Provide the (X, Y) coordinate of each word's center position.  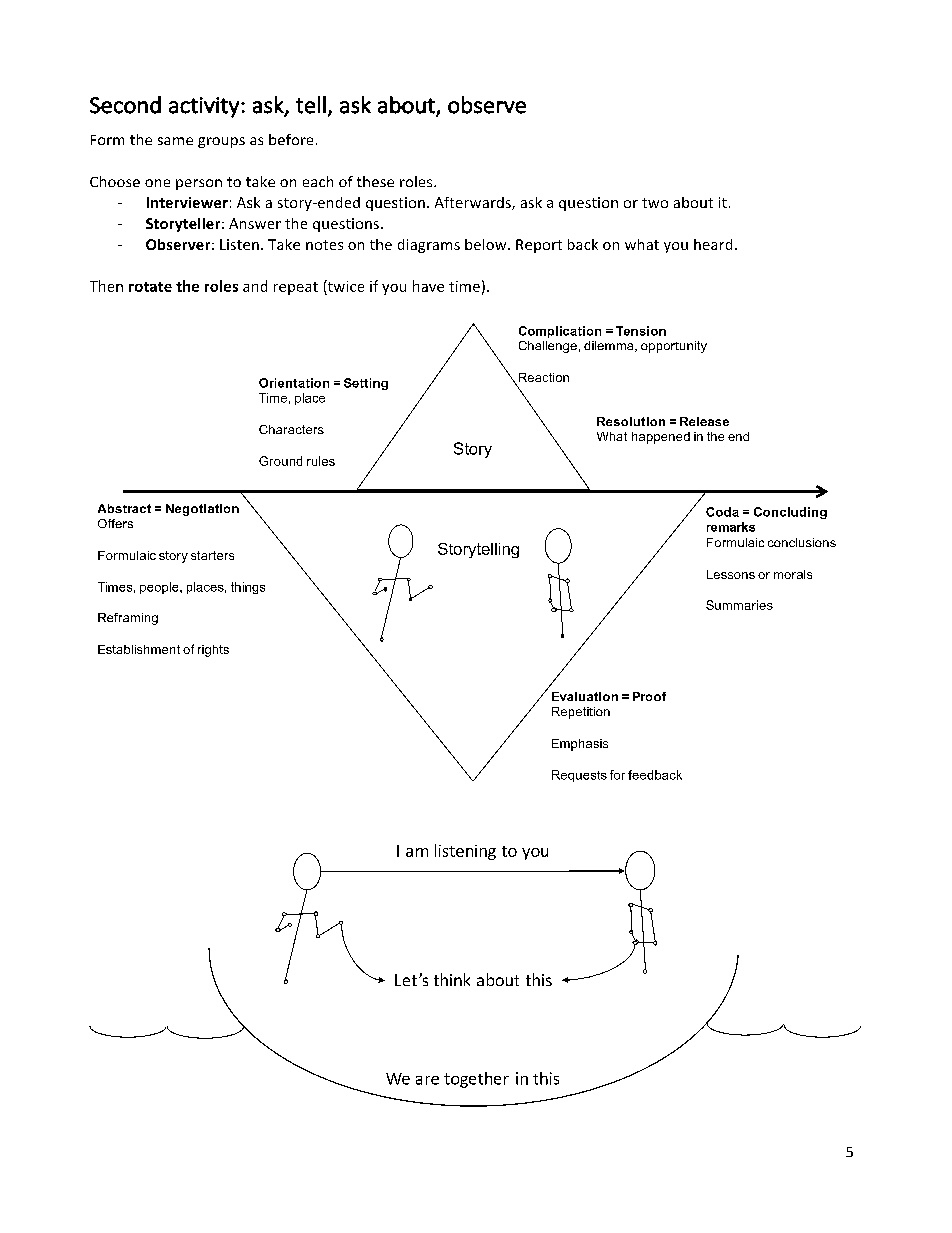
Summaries (739, 605)
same (175, 141)
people (160, 588)
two (655, 203)
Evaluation (585, 696)
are (427, 1080)
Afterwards (474, 203)
